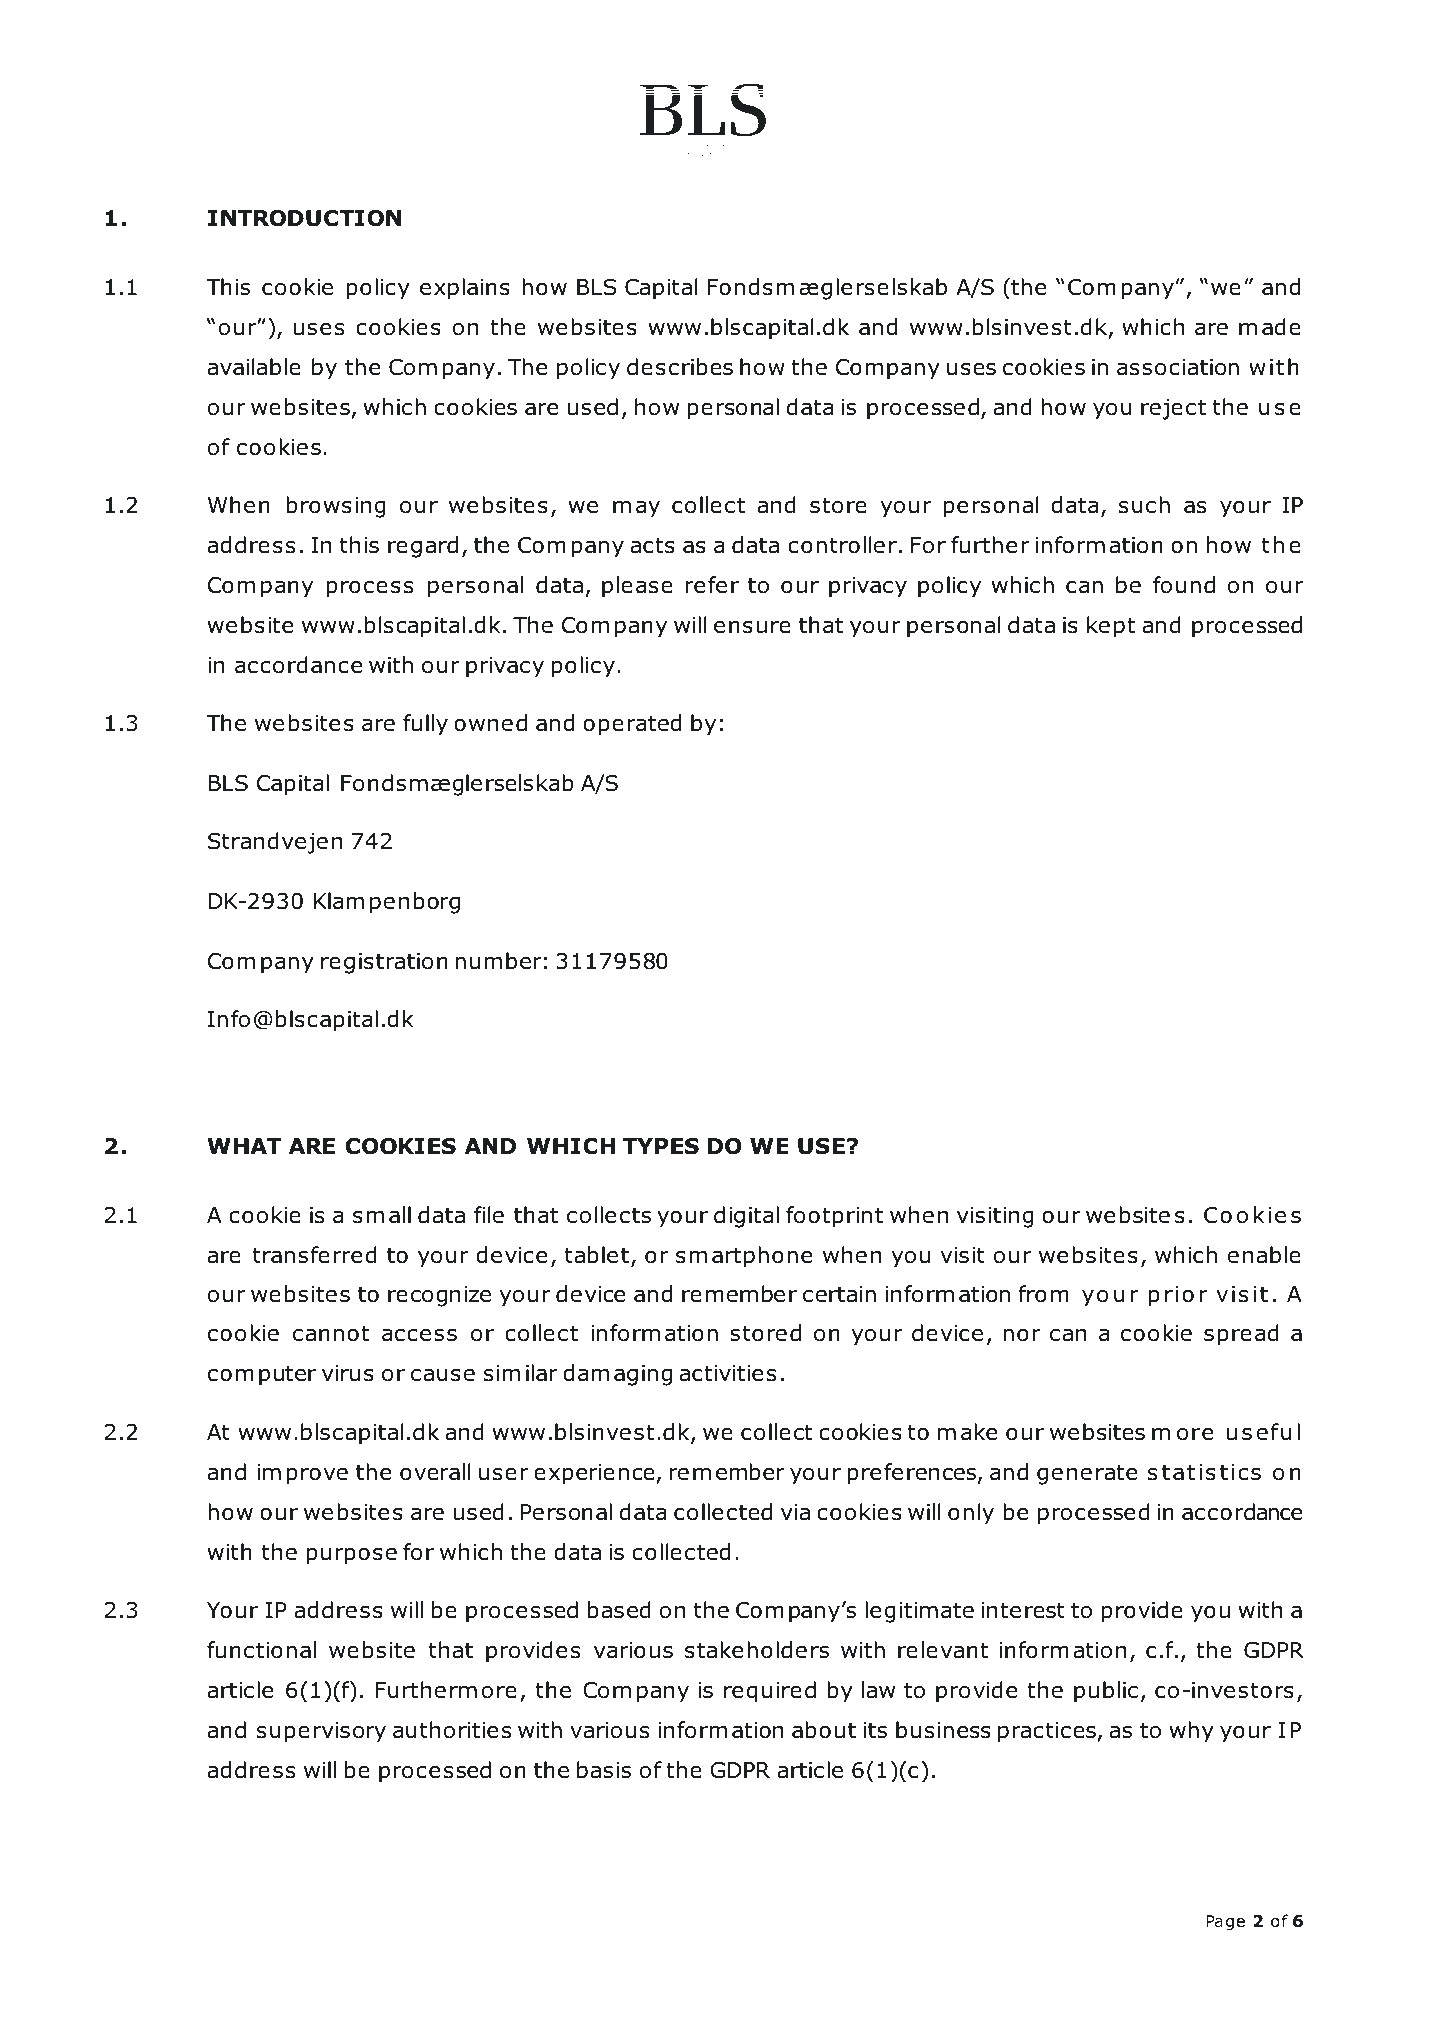 Image resolution: width=1441 pixels, height=2038 pixels. Describe the element at coordinates (1178, 367) in the page. I see `association` at that location.
